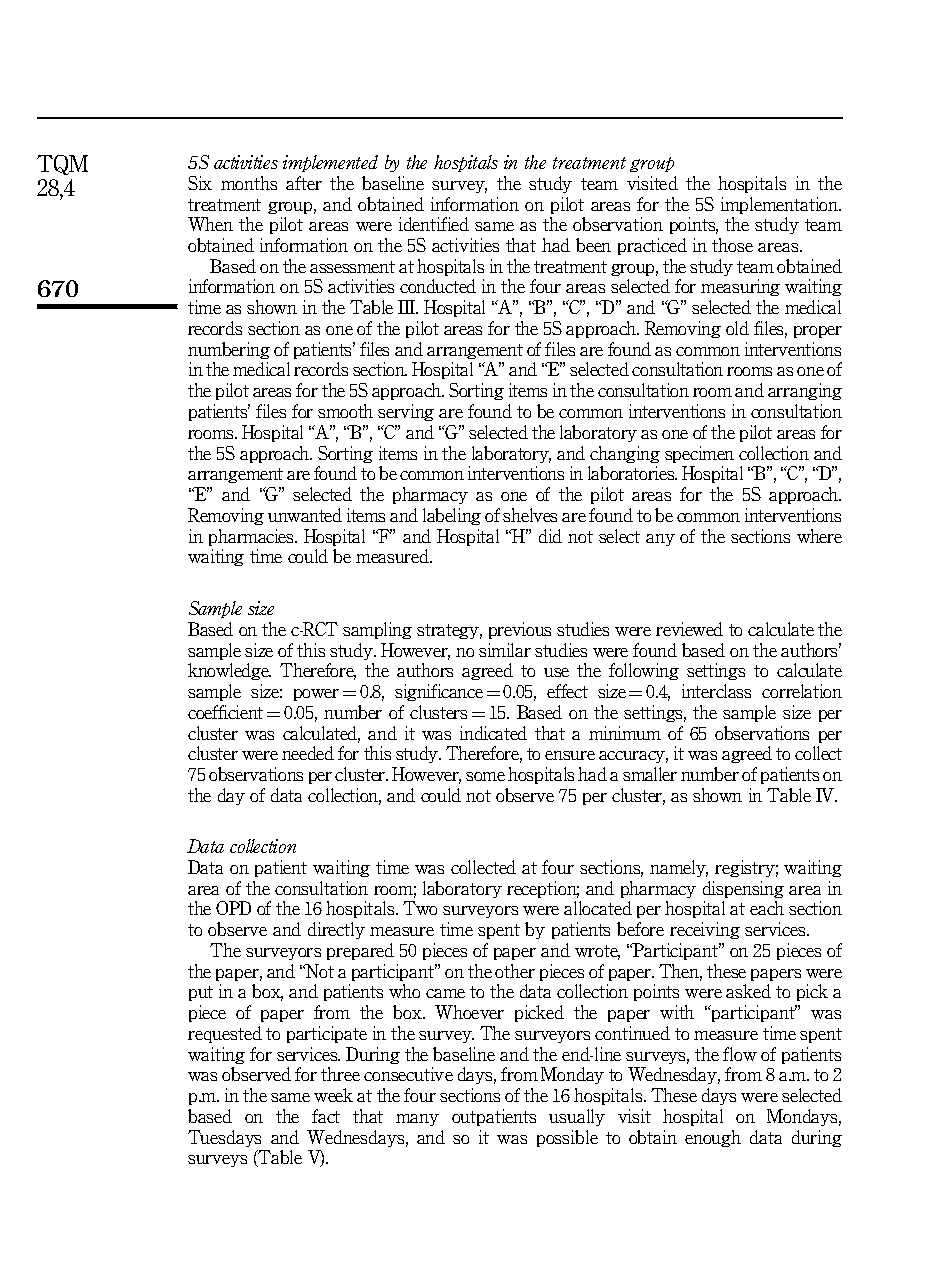 This screenshot has width=933, height=1288. I want to click on knowledge, so click(229, 671).
